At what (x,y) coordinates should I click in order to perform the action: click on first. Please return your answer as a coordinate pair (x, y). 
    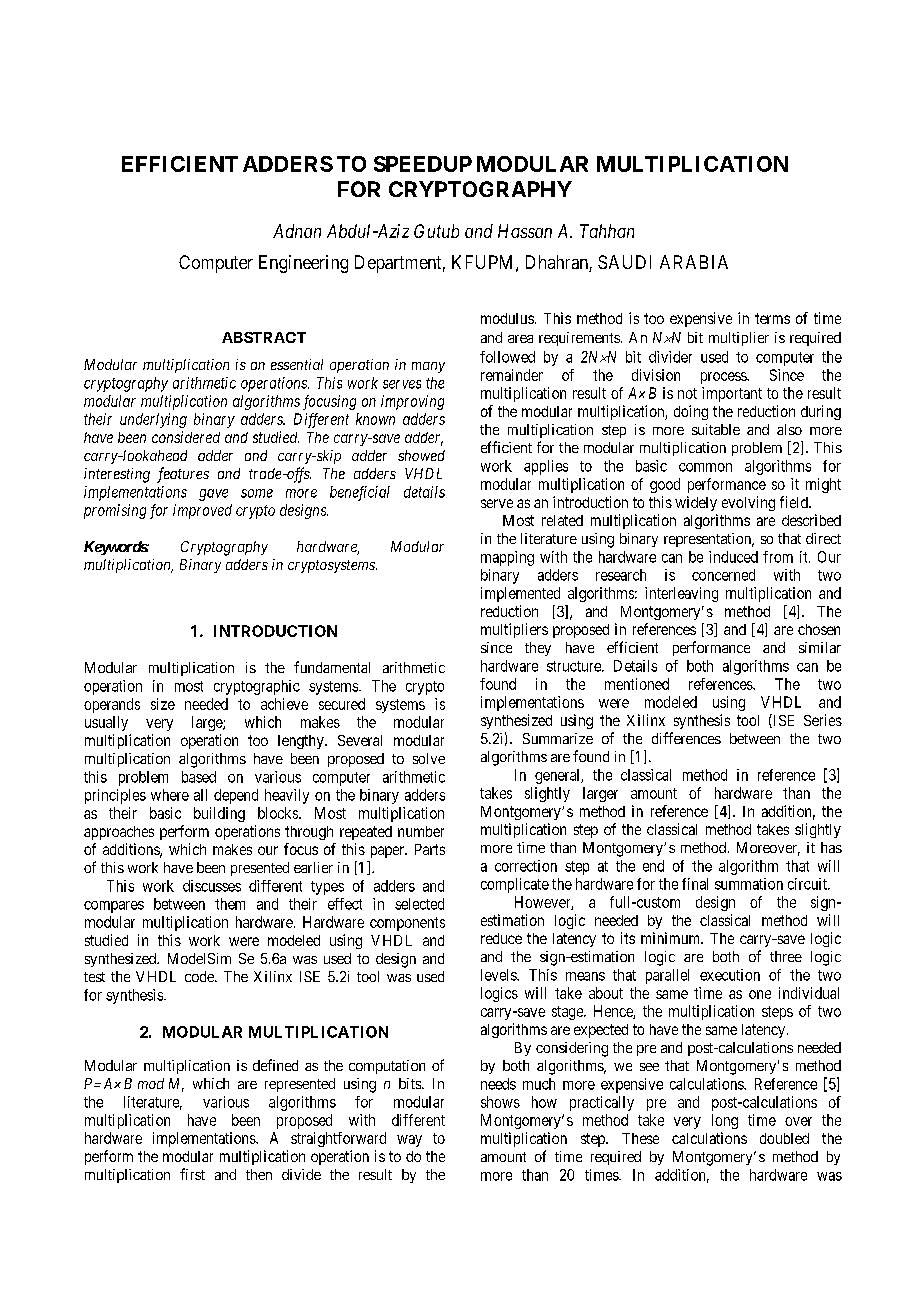
    Looking at the image, I should click on (192, 1174).
